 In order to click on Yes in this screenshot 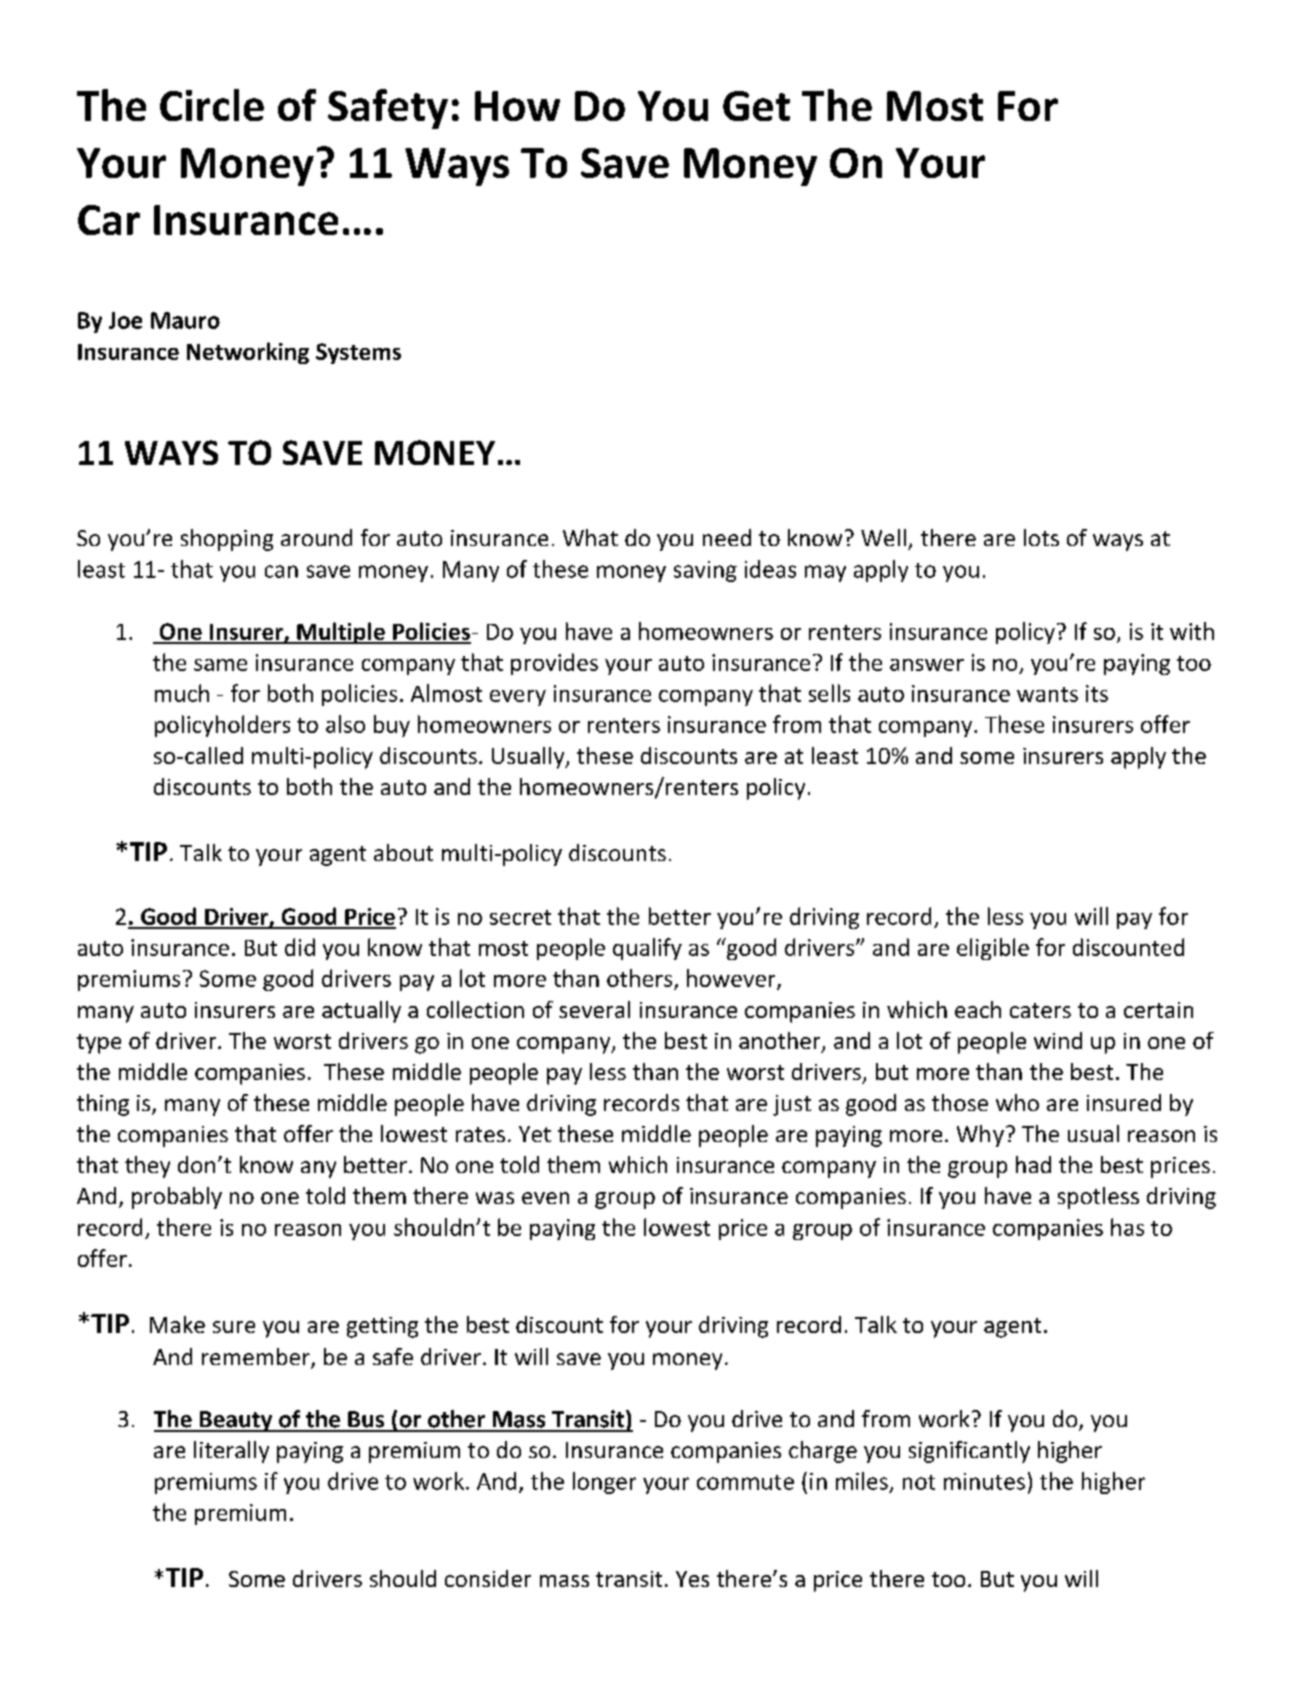, I will do `click(692, 1579)`.
